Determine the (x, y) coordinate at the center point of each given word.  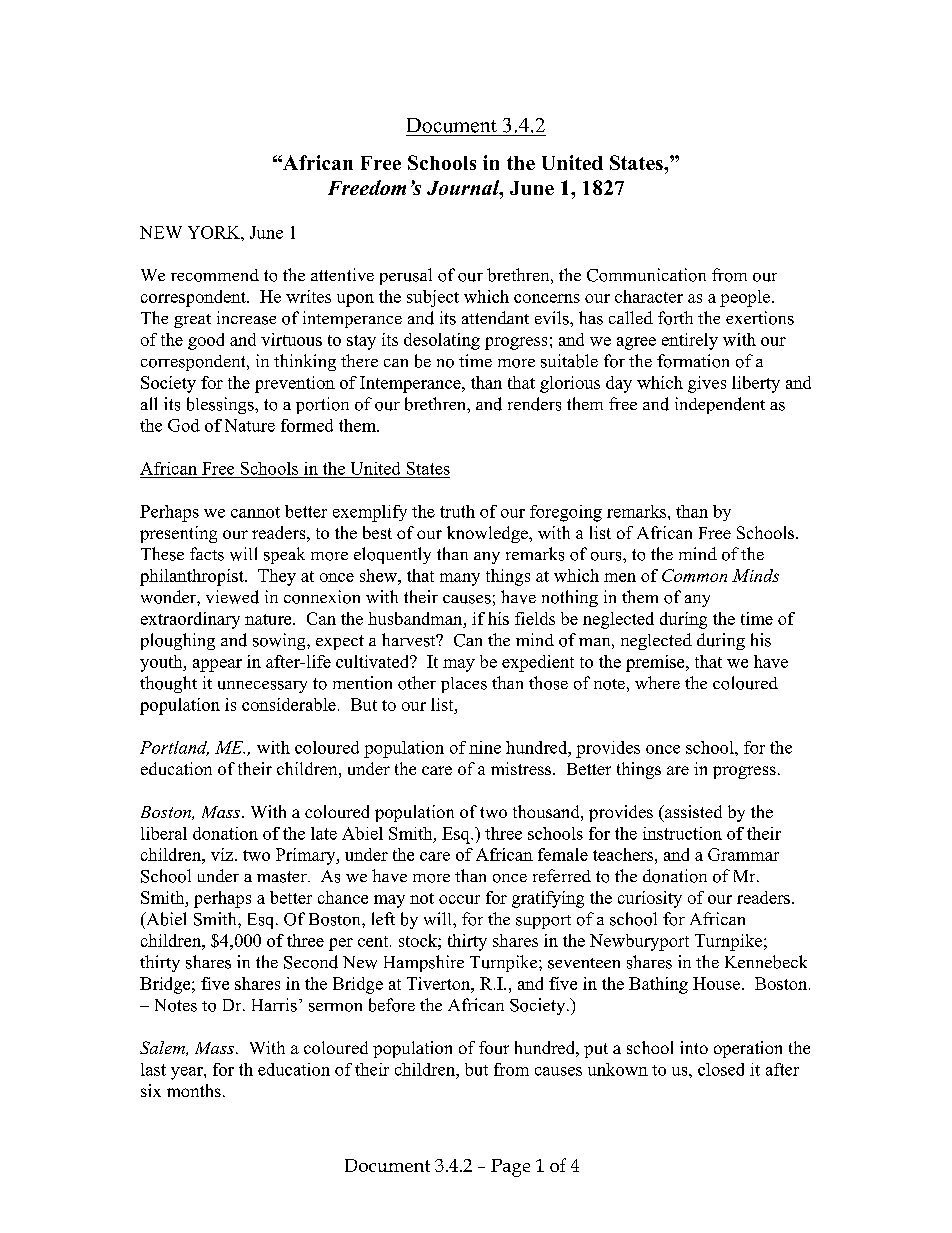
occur (459, 899)
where (657, 682)
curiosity (650, 899)
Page (510, 1168)
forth (675, 318)
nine (485, 747)
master (283, 877)
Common (694, 575)
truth (457, 511)
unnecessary (262, 687)
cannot (255, 512)
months (194, 1090)
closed (721, 1069)
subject (433, 298)
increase (246, 318)
